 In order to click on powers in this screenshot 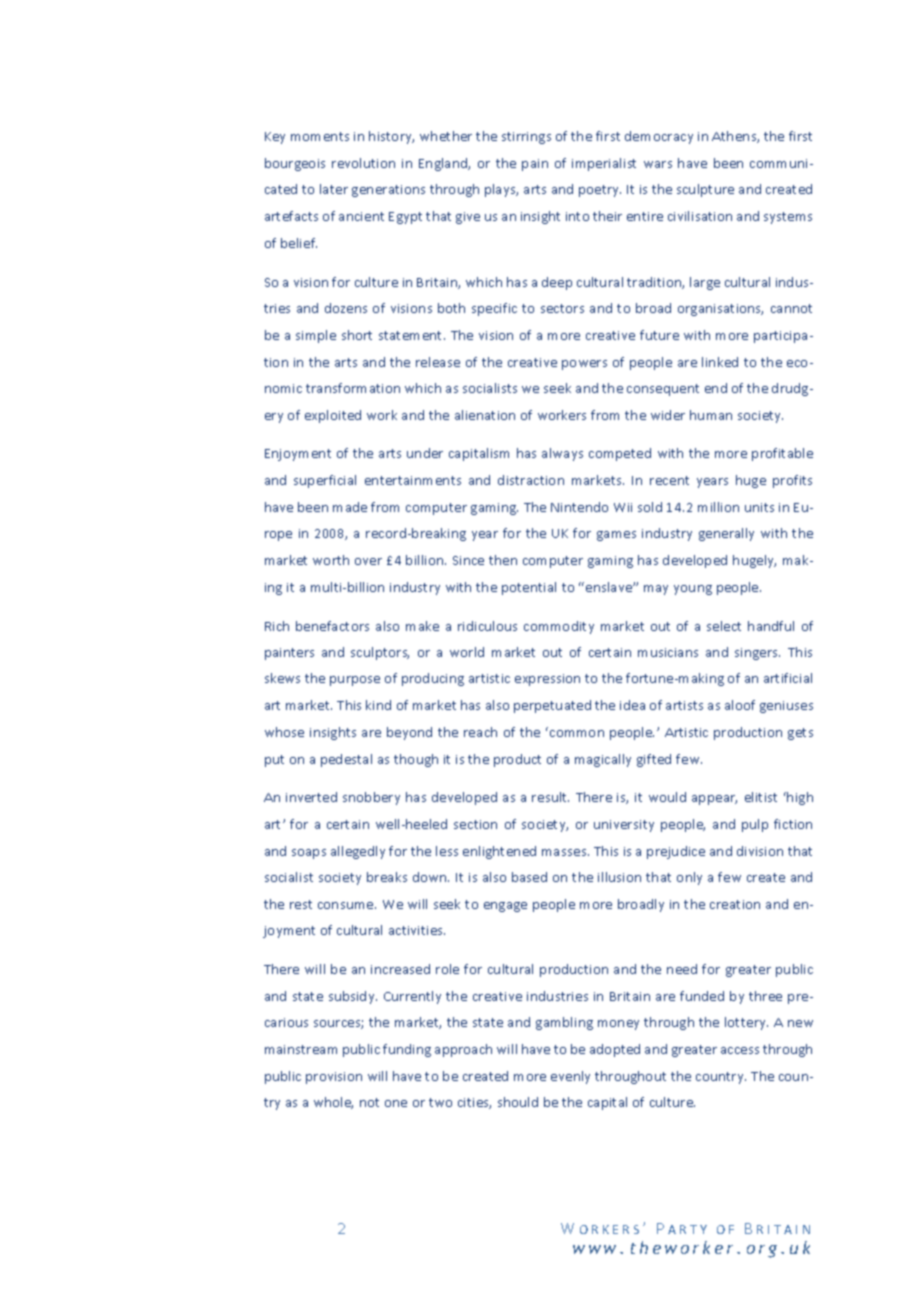, I will do `click(584, 365)`.
